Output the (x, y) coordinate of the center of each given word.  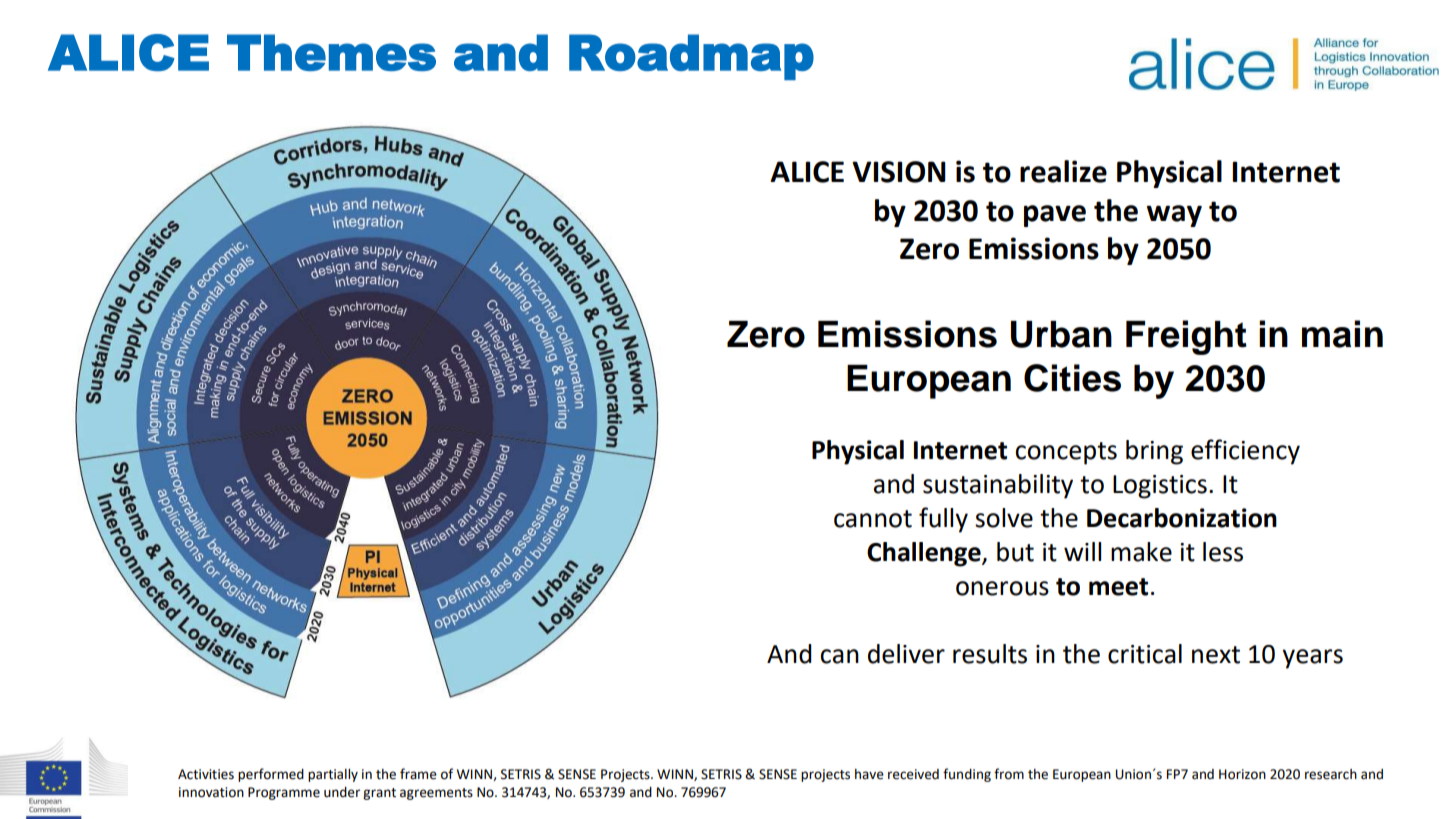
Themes (331, 52)
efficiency (1245, 452)
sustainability (998, 486)
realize (1063, 171)
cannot (873, 519)
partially (333, 775)
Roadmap (691, 57)
